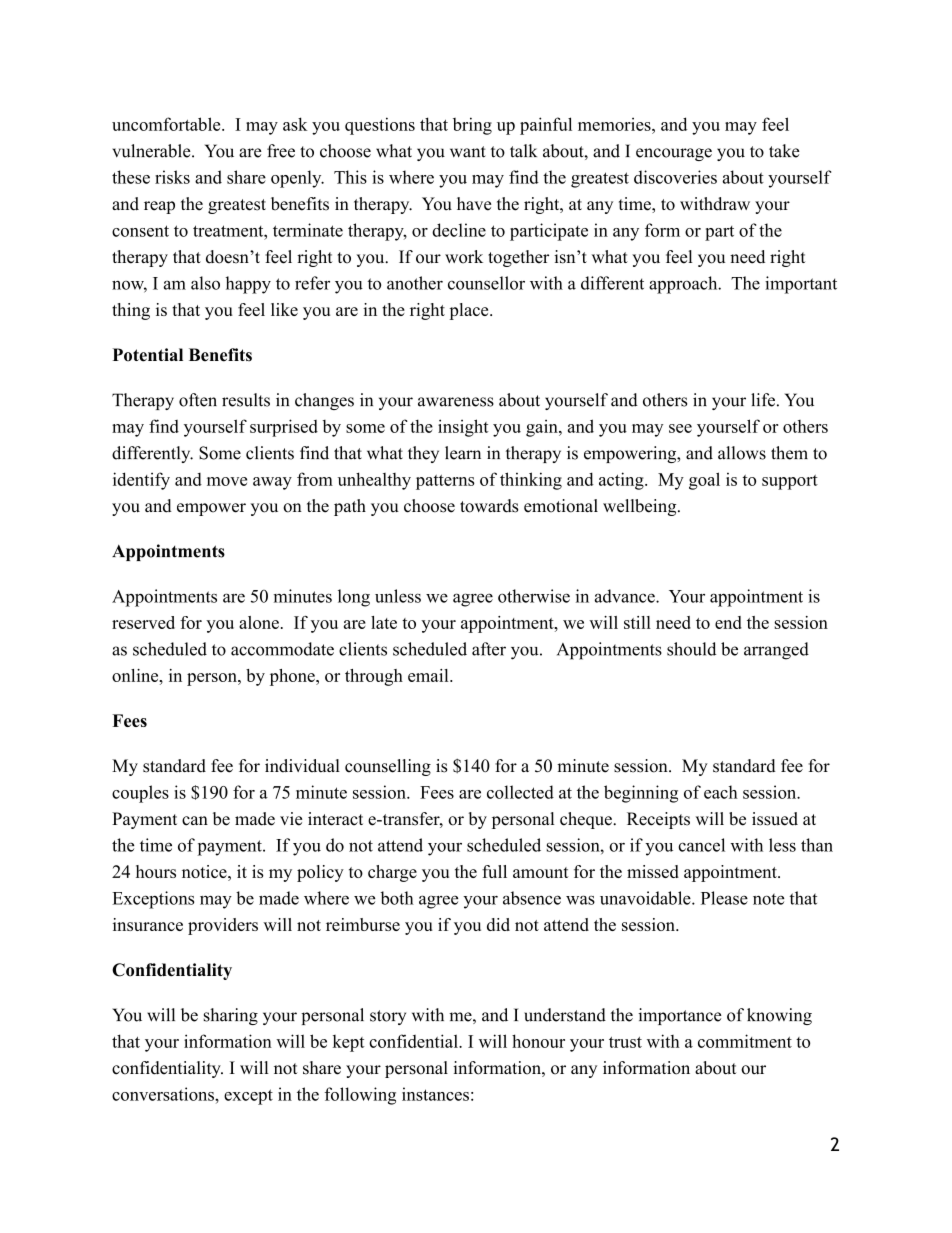  What do you see at coordinates (784, 151) in the screenshot?
I see `take` at bounding box center [784, 151].
